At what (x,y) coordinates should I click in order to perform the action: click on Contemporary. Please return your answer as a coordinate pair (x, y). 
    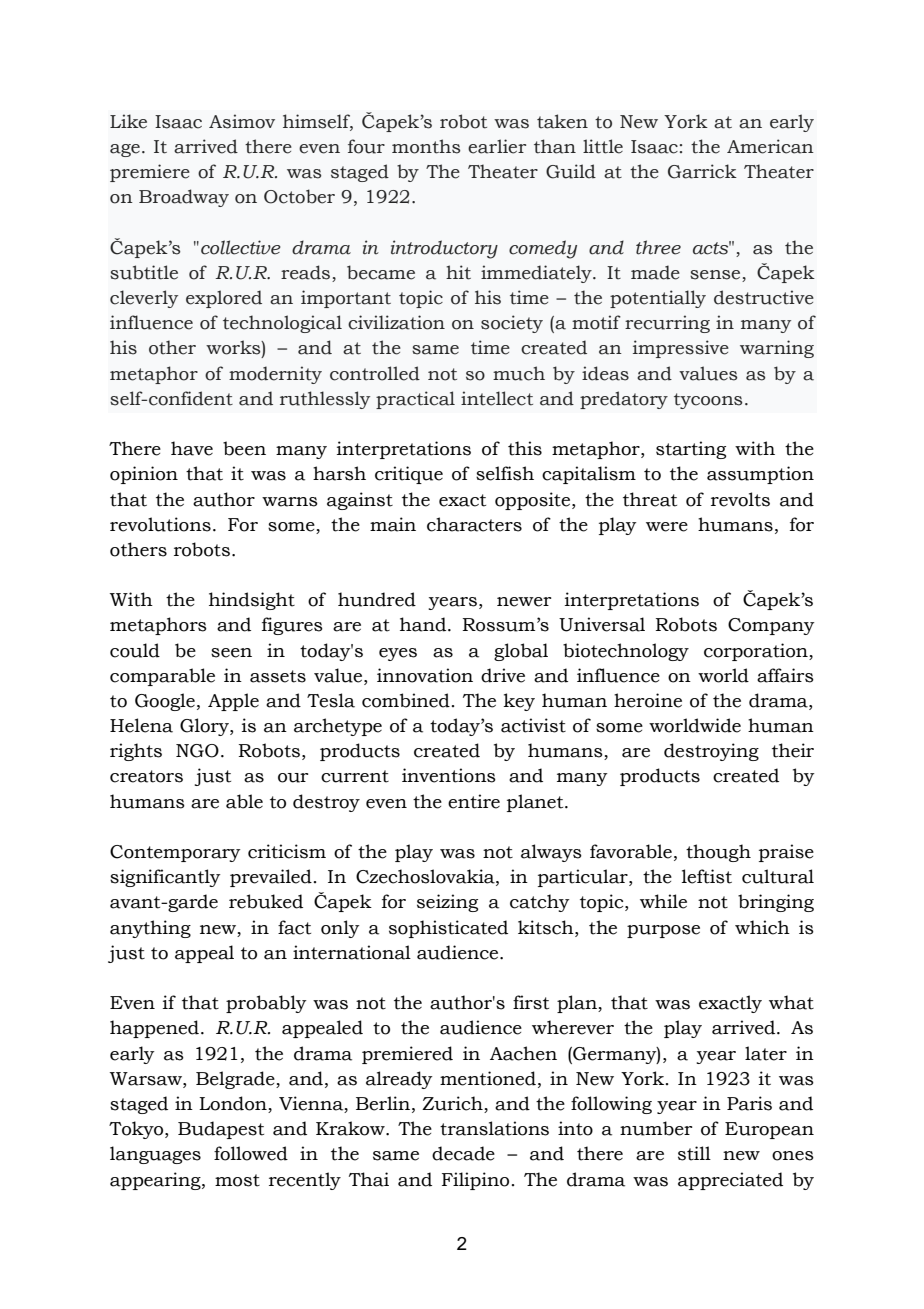
    Looking at the image, I should click on (175, 853).
